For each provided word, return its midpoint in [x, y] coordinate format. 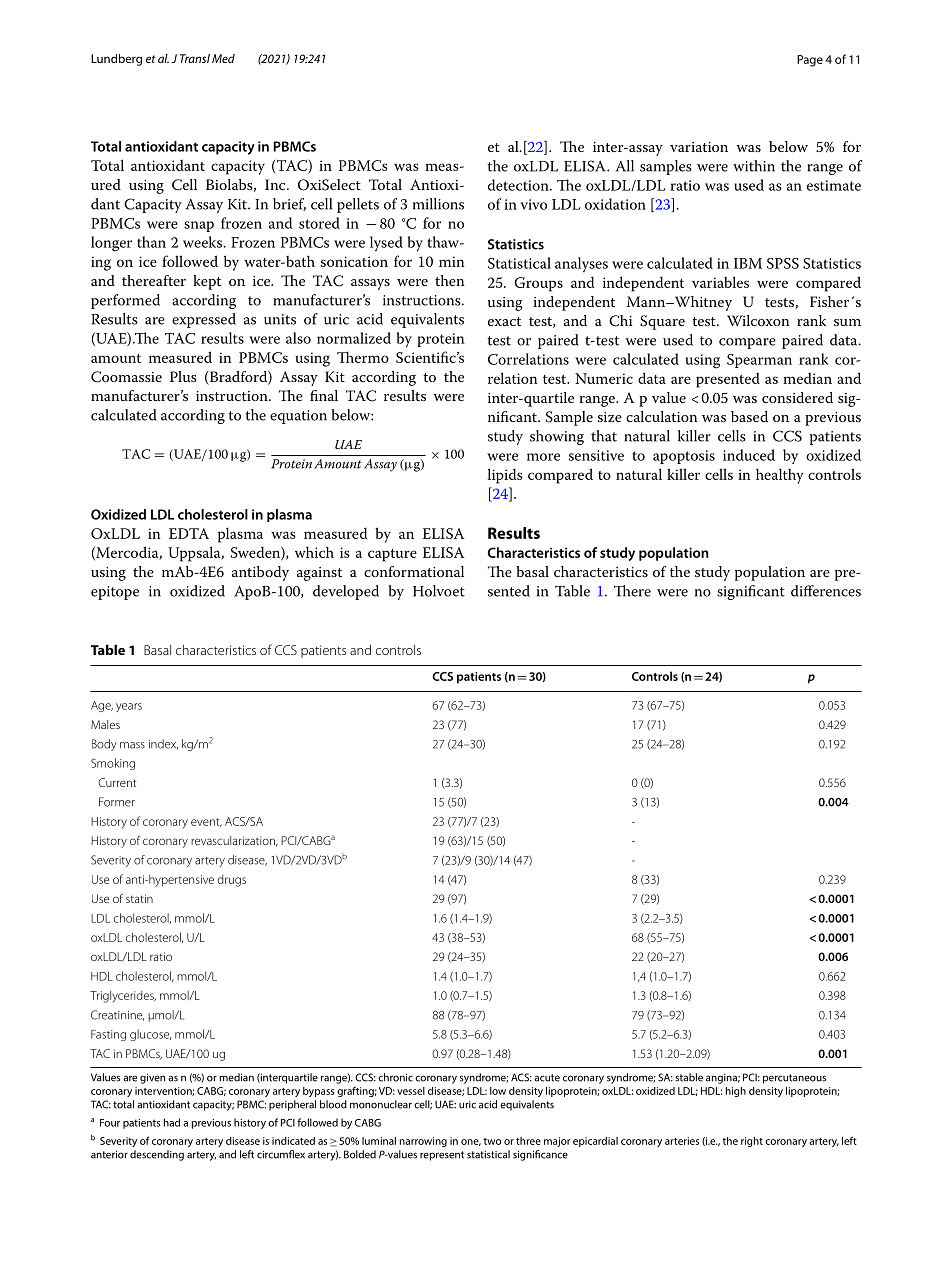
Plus [183, 376]
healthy [780, 476]
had [172, 1122]
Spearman [759, 361]
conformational [414, 571]
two [492, 1141]
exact [504, 321]
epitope [115, 593]
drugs [232, 881]
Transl [195, 58]
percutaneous [794, 1079]
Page [810, 61]
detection [519, 185]
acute [547, 1078]
